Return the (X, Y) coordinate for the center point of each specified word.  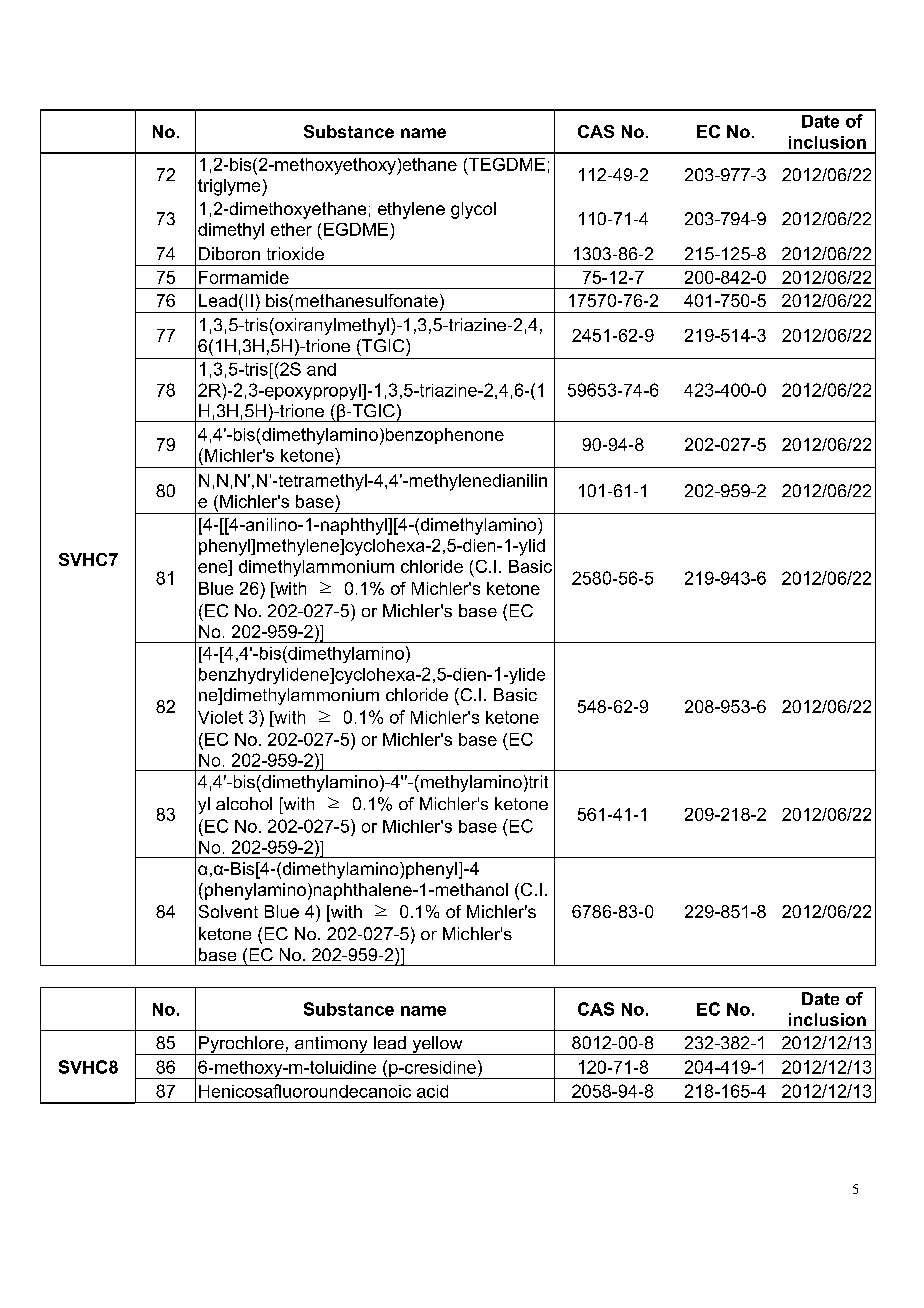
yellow (437, 1045)
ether (291, 229)
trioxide (295, 253)
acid (432, 1091)
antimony (331, 1045)
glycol (473, 210)
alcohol (244, 803)
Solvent (228, 911)
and (321, 369)
